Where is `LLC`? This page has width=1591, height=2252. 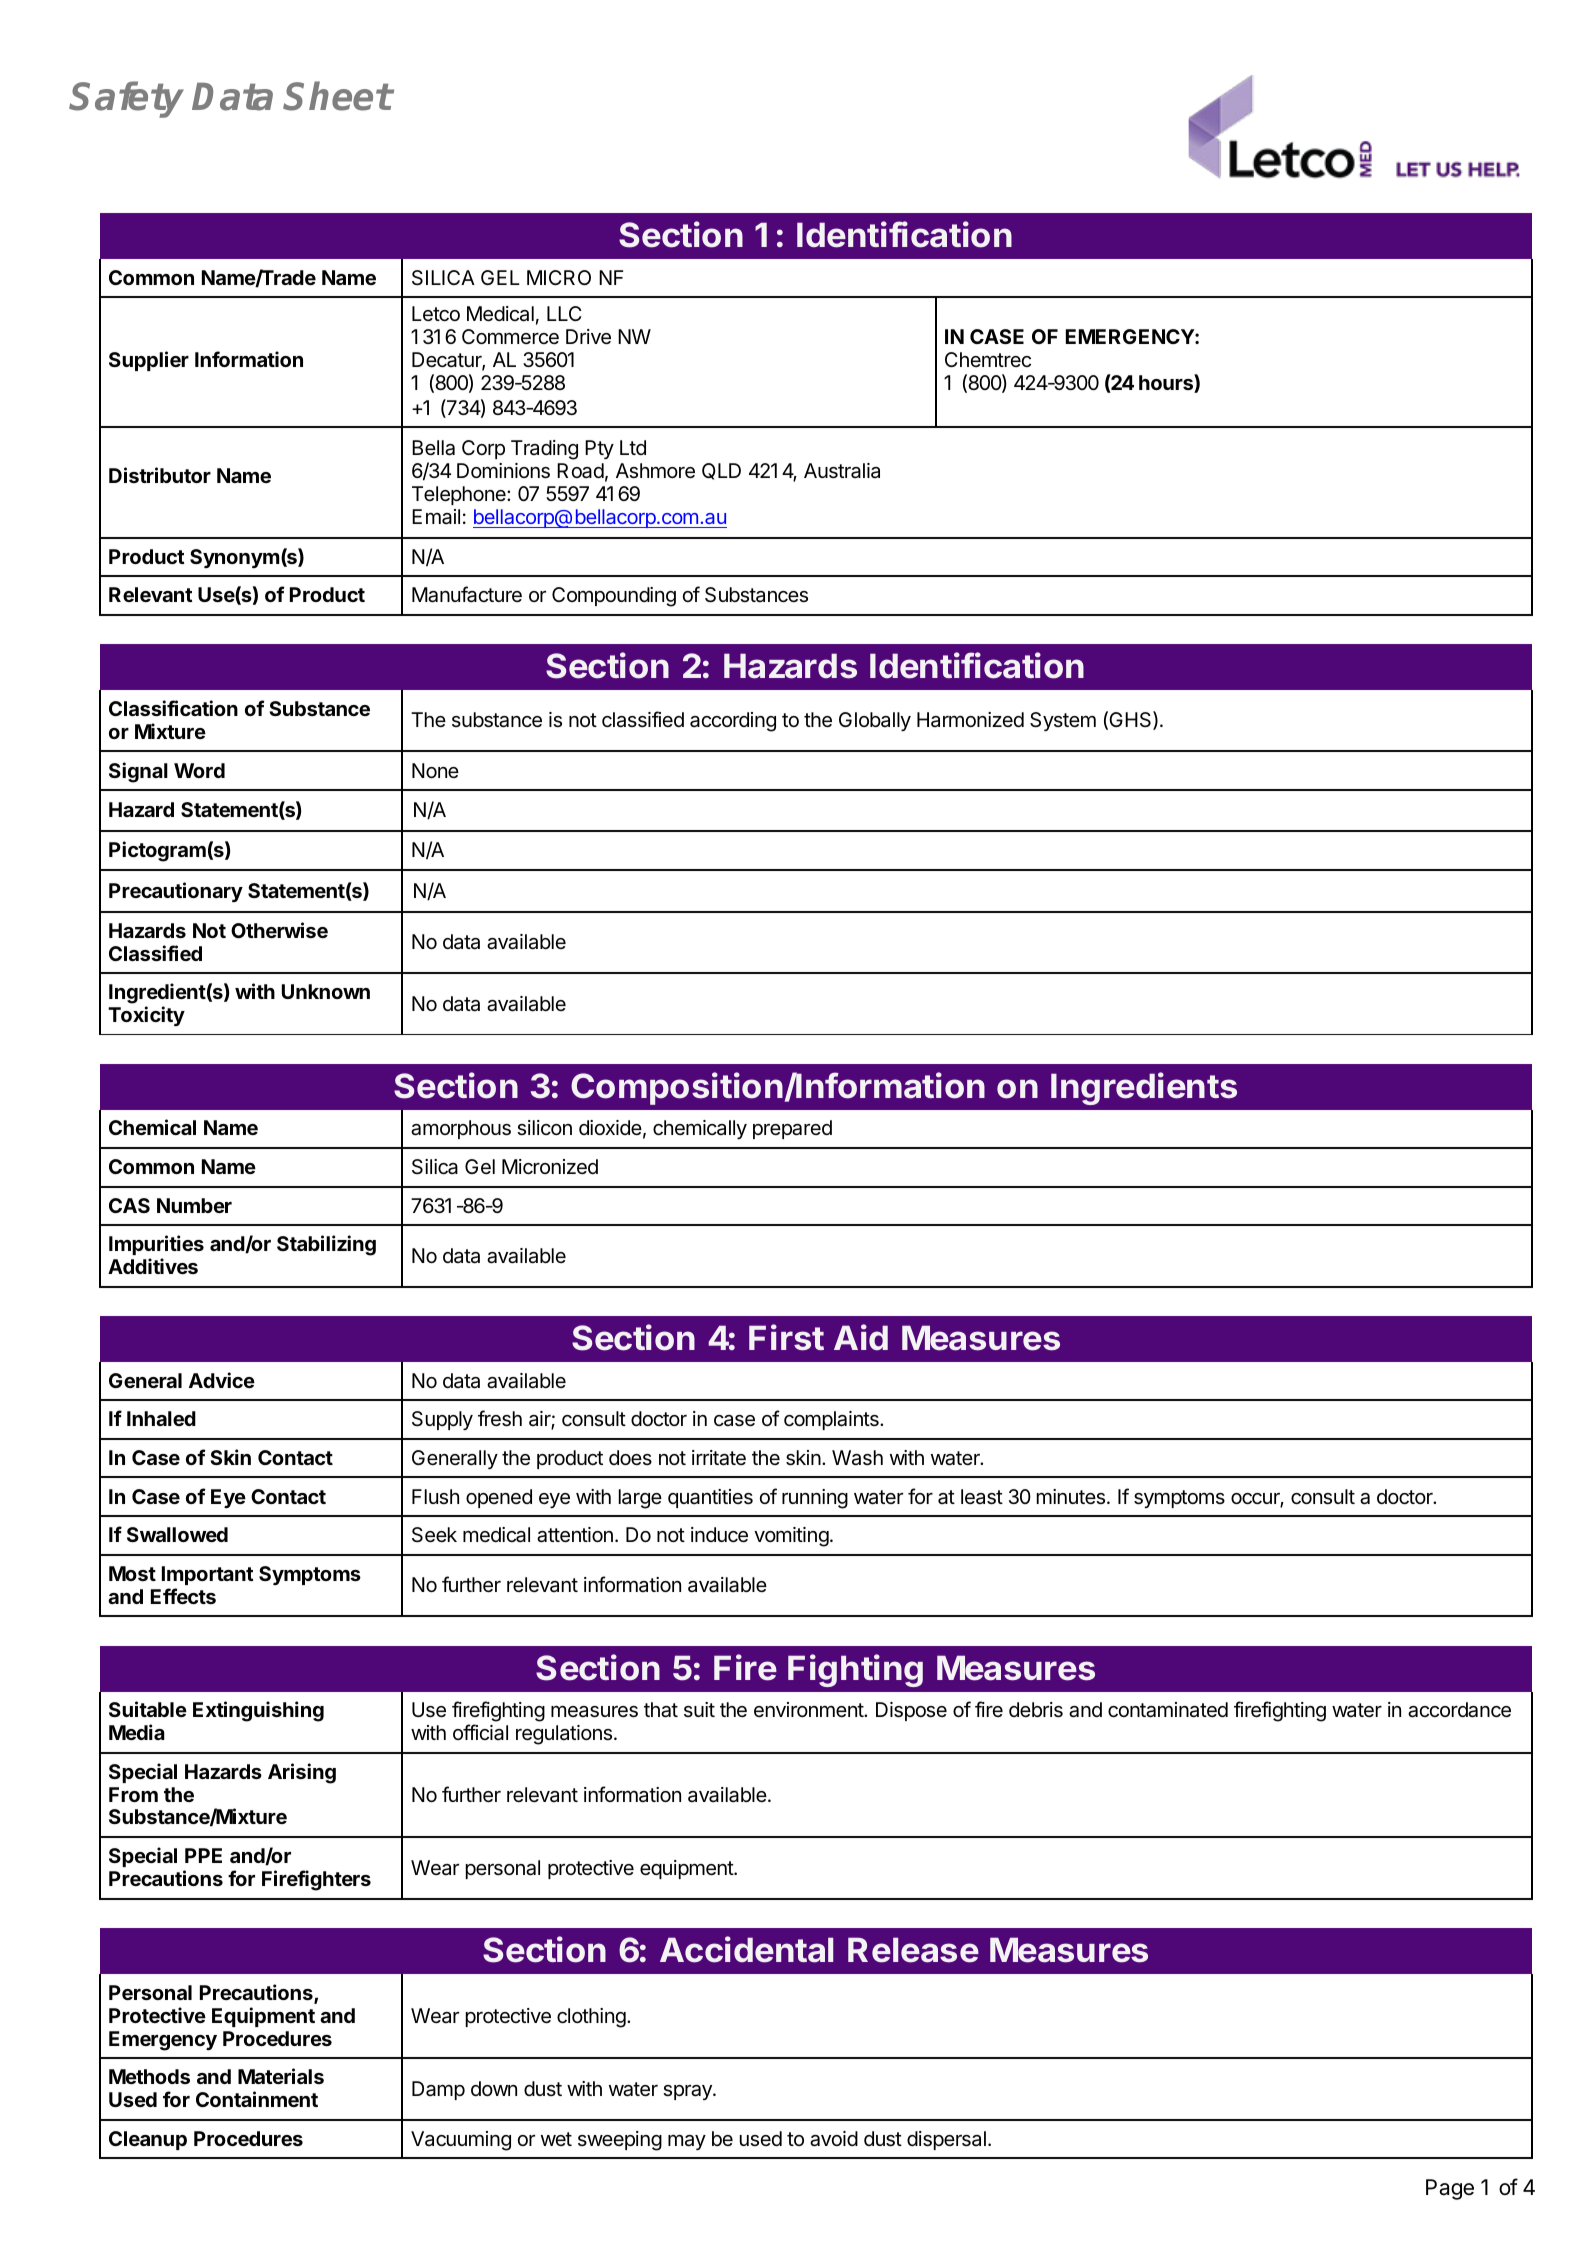 LLC is located at coordinates (564, 313).
